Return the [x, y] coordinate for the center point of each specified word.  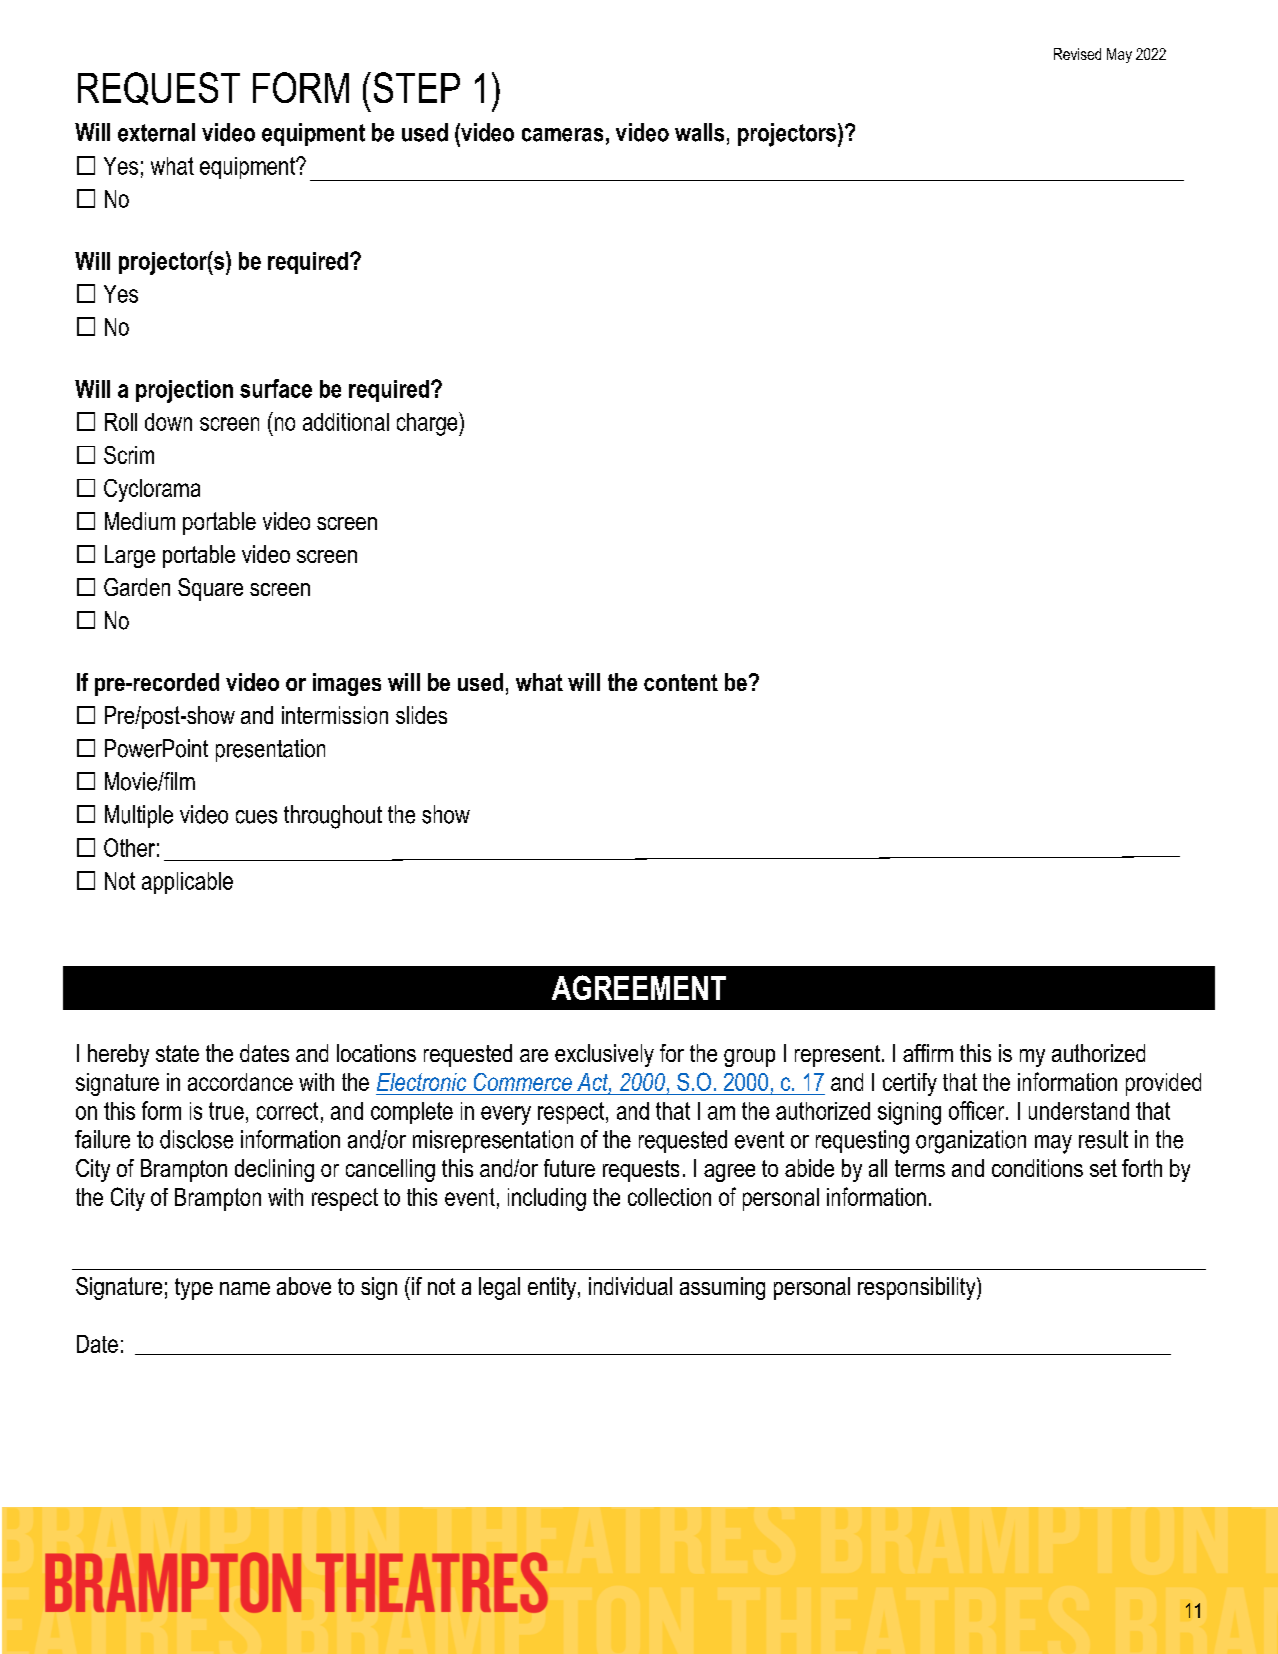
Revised [1077, 54]
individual [630, 1286]
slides [421, 715]
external [156, 132]
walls [699, 132]
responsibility [918, 1288]
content [681, 682]
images [347, 684]
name [245, 1288]
